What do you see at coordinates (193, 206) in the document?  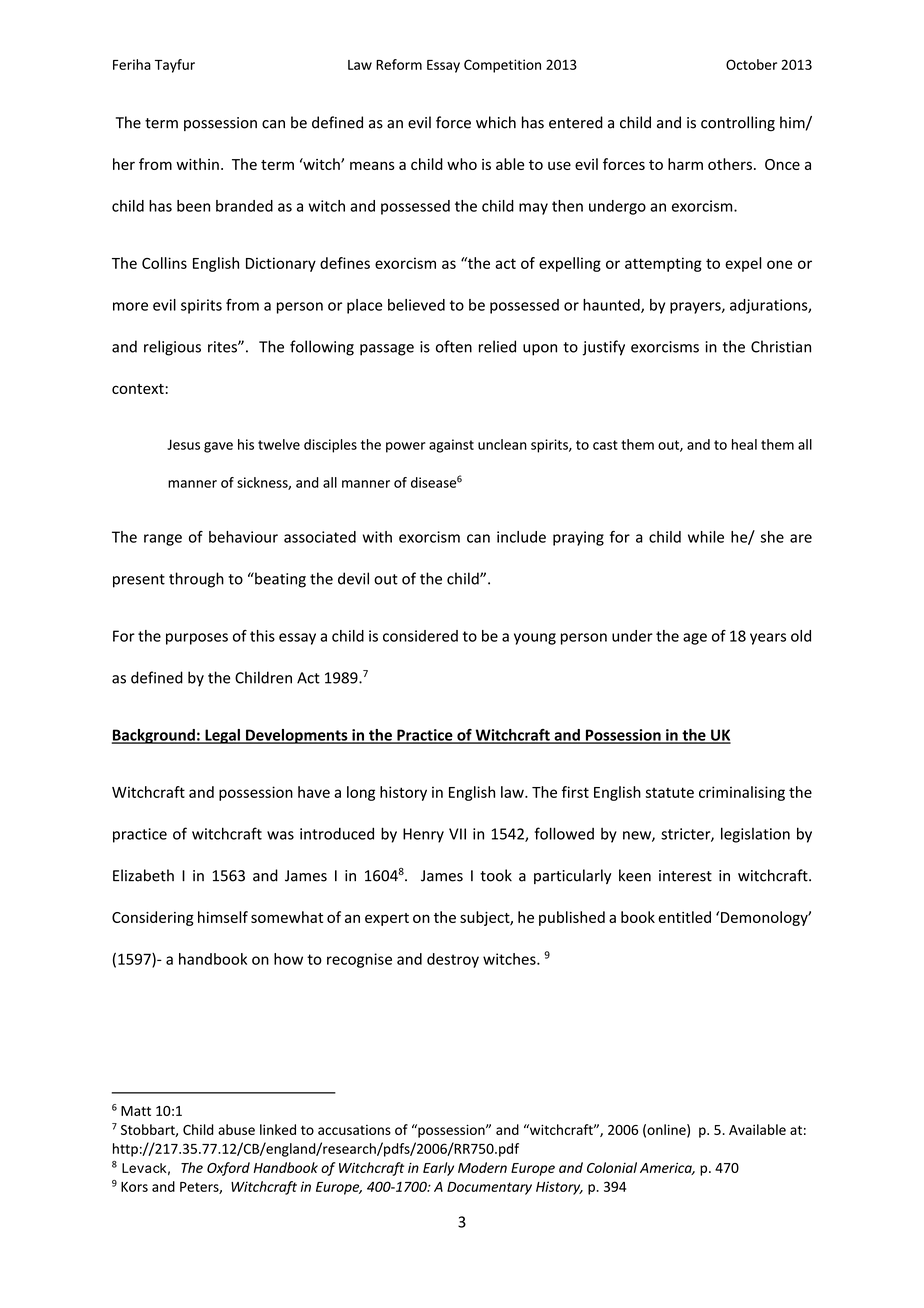 I see `been` at bounding box center [193, 206].
